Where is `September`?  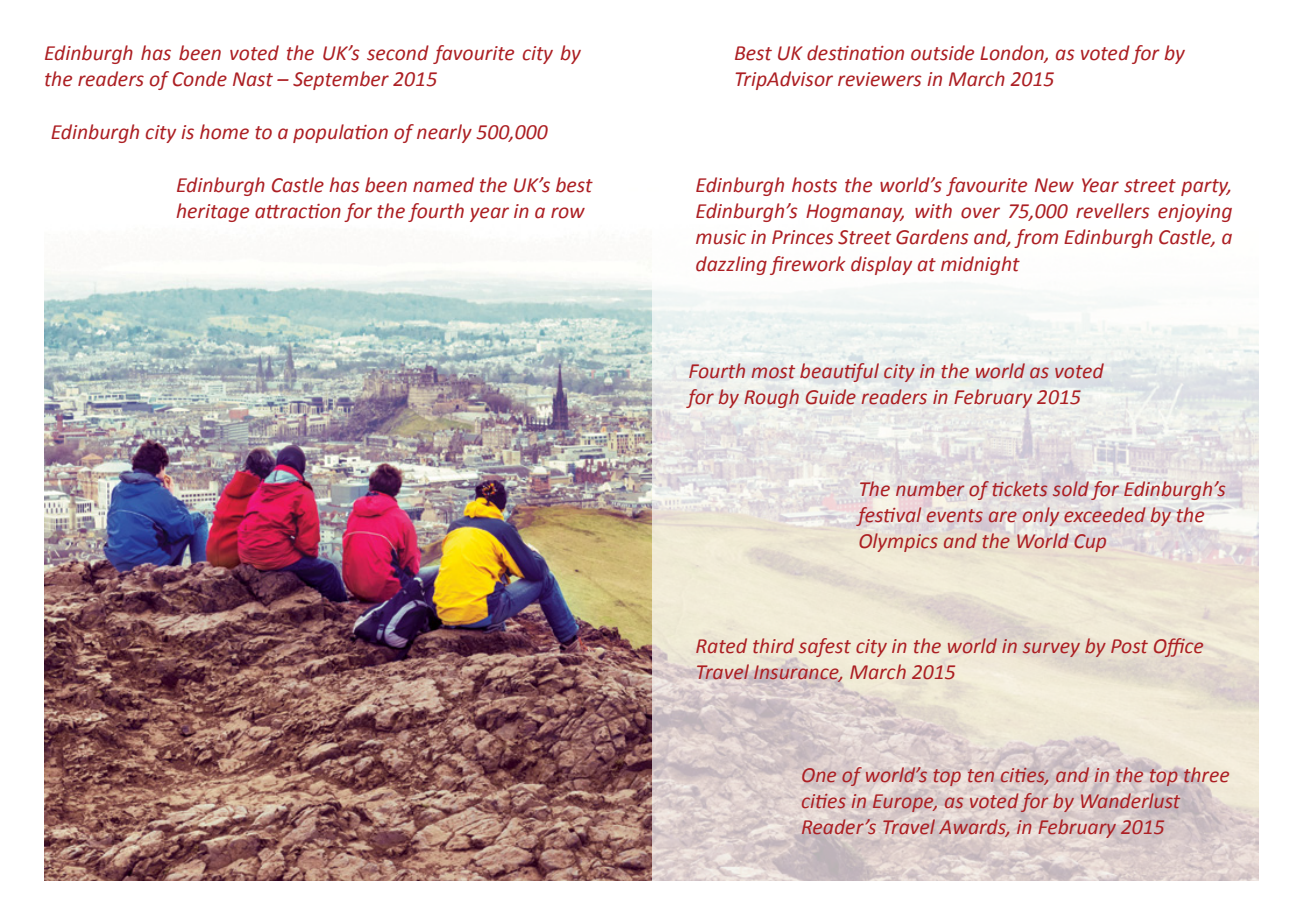 September is located at coordinates (341, 80).
